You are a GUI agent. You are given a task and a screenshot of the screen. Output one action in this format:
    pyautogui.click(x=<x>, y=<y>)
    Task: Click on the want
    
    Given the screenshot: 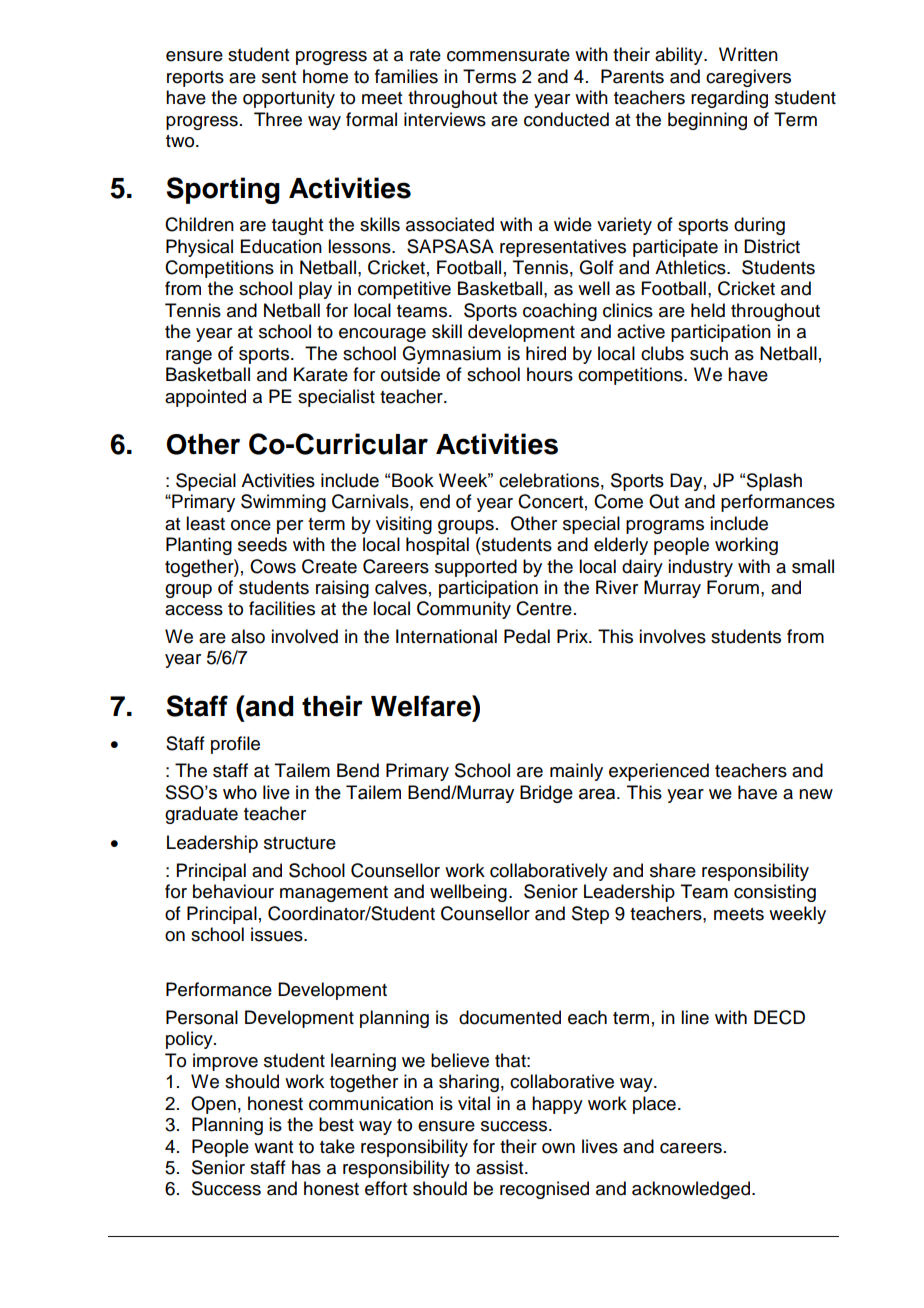 What is the action you would take?
    pyautogui.click(x=273, y=1147)
